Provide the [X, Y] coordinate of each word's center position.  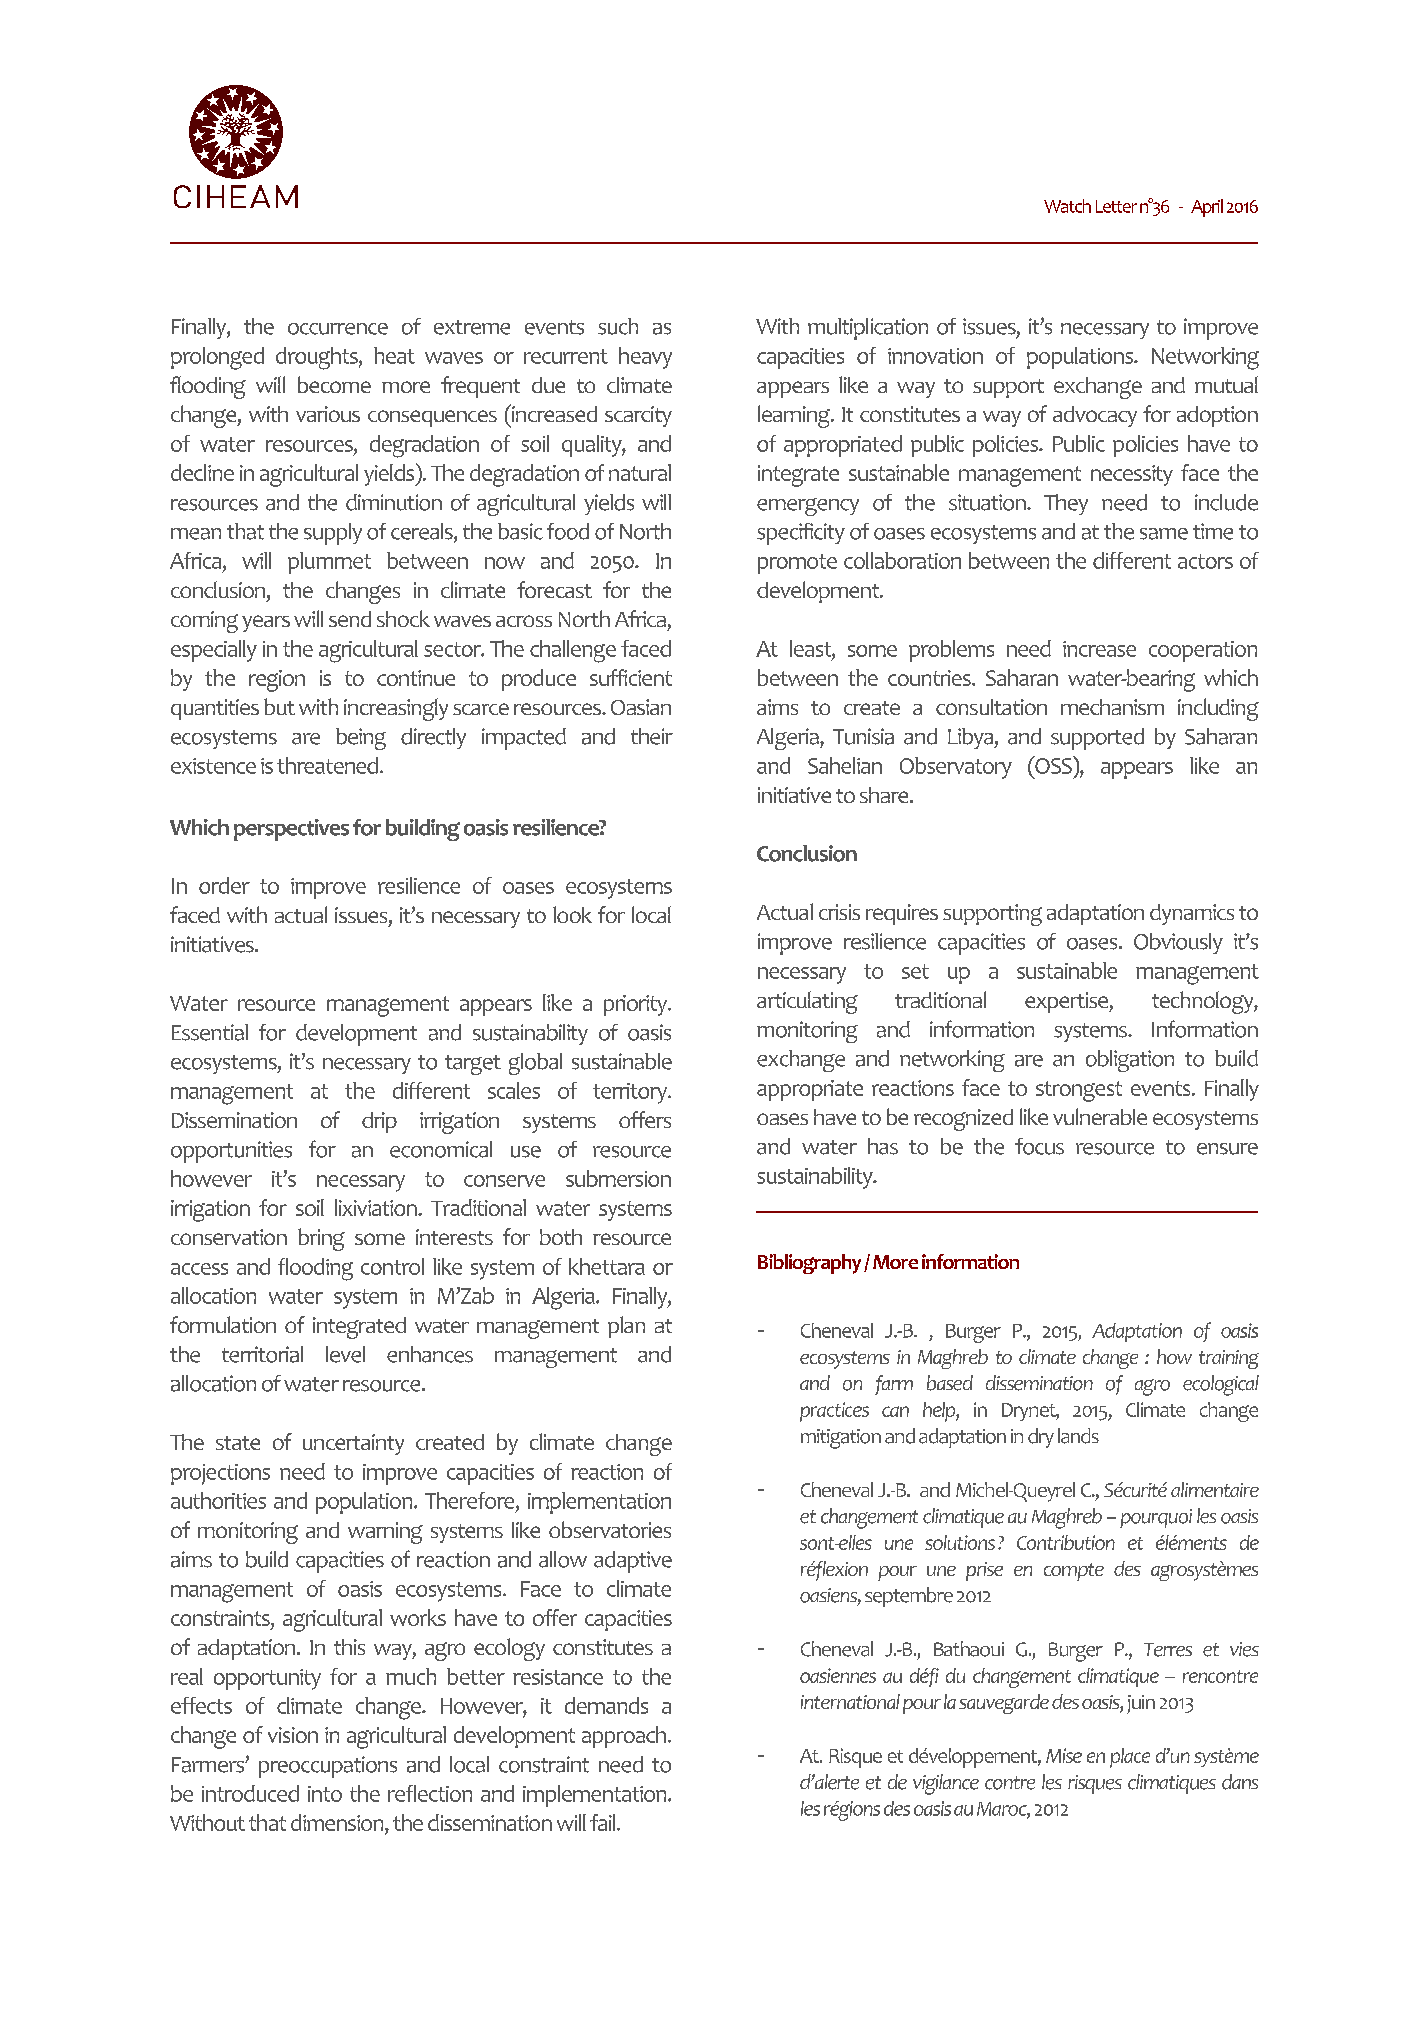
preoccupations [328, 1767]
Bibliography [809, 1264]
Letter [1116, 206]
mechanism [1112, 707]
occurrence [338, 329]
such [618, 326]
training [1229, 1359]
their [652, 736]
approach [625, 1737]
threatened [327, 765]
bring [321, 1239]
